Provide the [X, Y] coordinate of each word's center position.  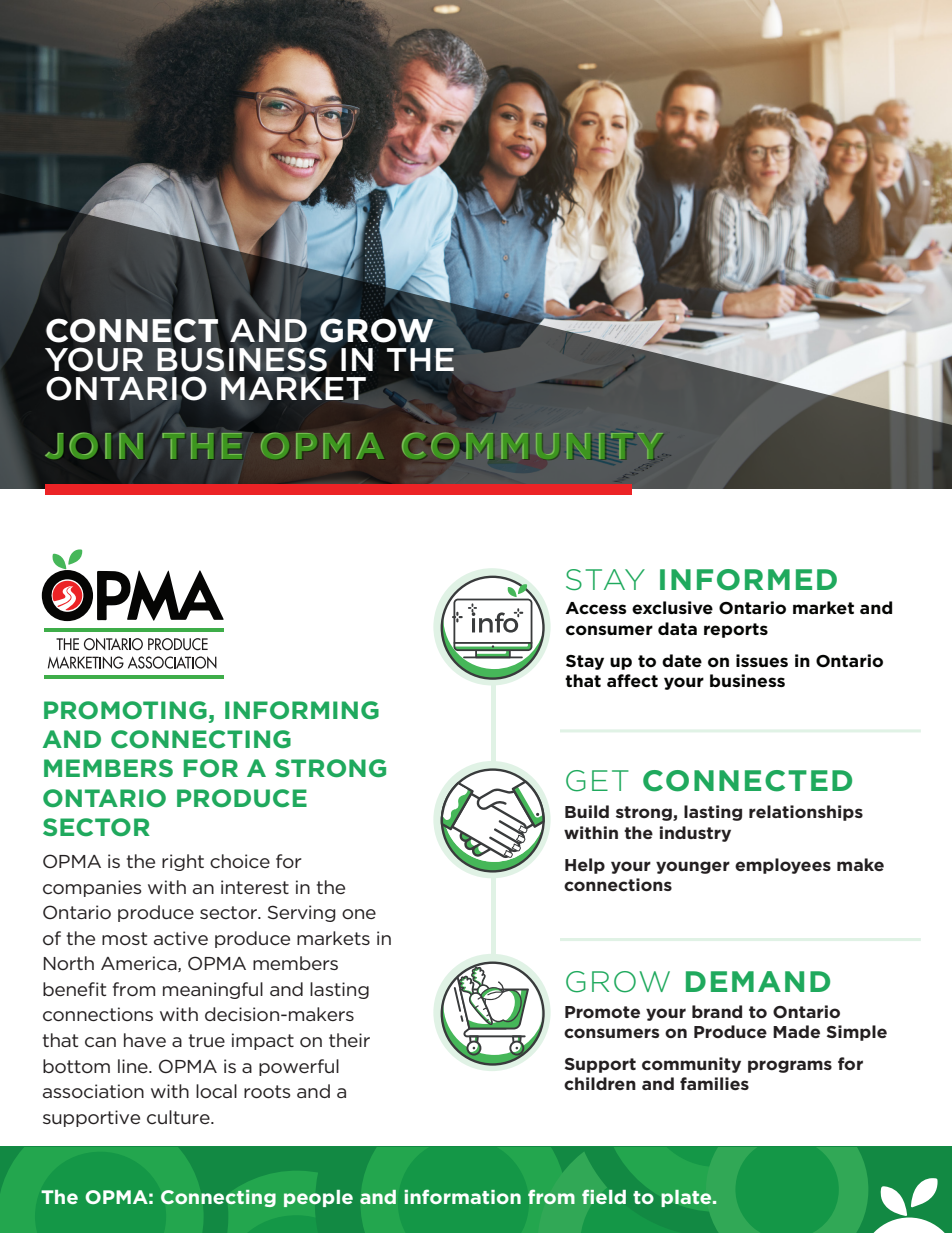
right [183, 862]
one [359, 914]
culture [179, 1117]
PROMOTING [125, 710]
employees [783, 866]
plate [687, 1198]
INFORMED [748, 580]
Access [596, 608]
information [462, 1196]
